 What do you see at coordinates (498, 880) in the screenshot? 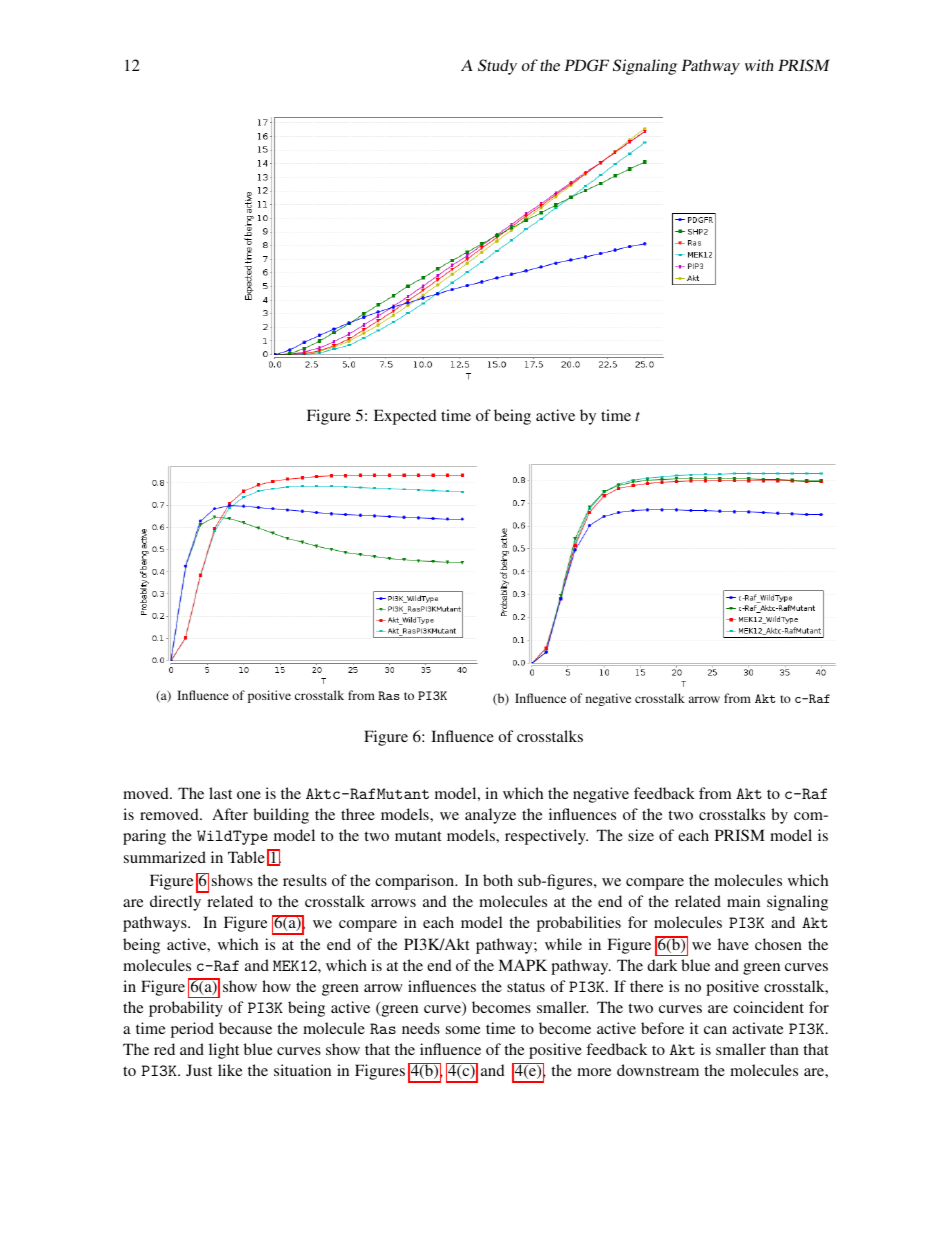
I see `both` at bounding box center [498, 880].
